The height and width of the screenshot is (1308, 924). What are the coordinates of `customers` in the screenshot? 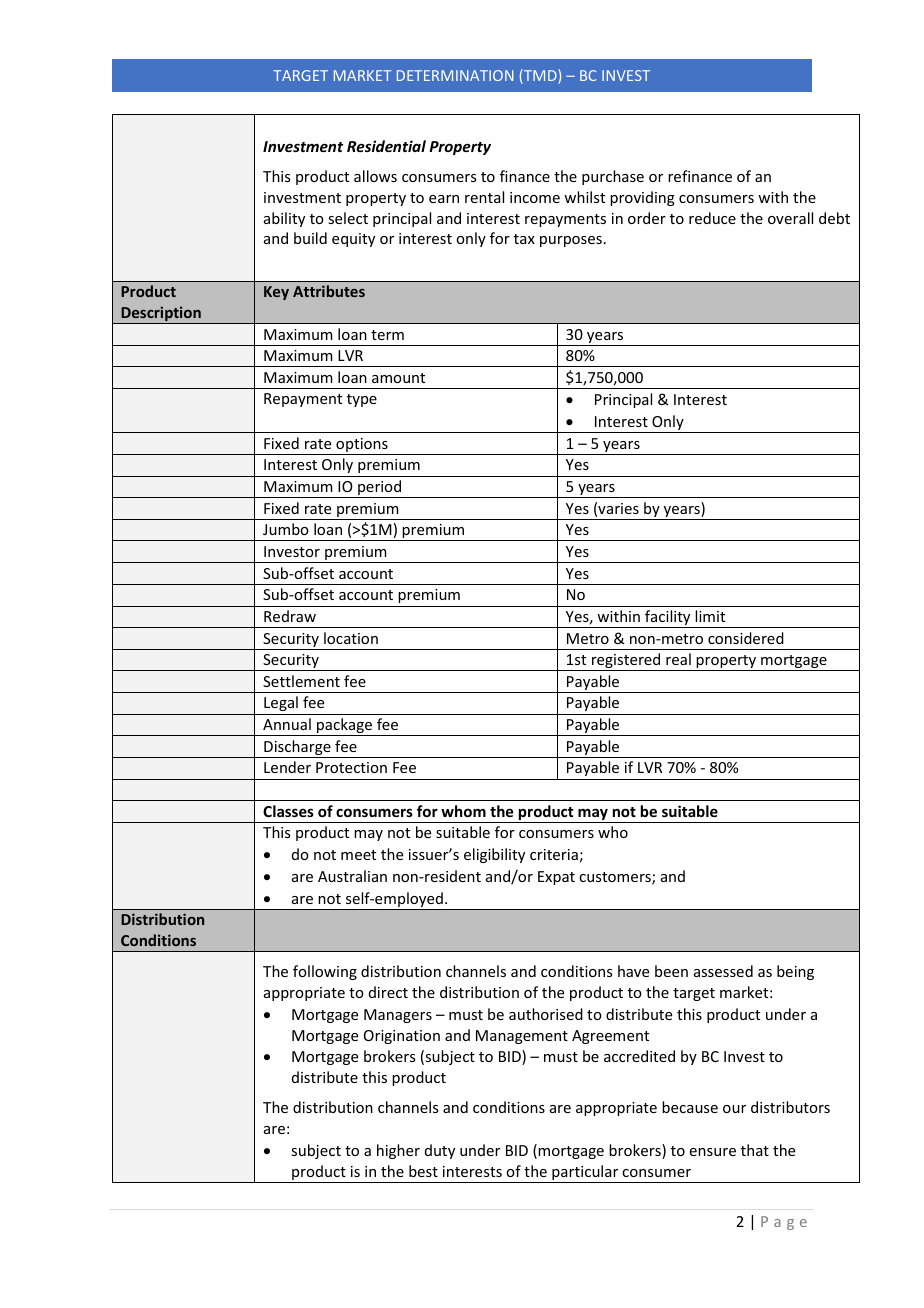 It's located at (616, 878).
